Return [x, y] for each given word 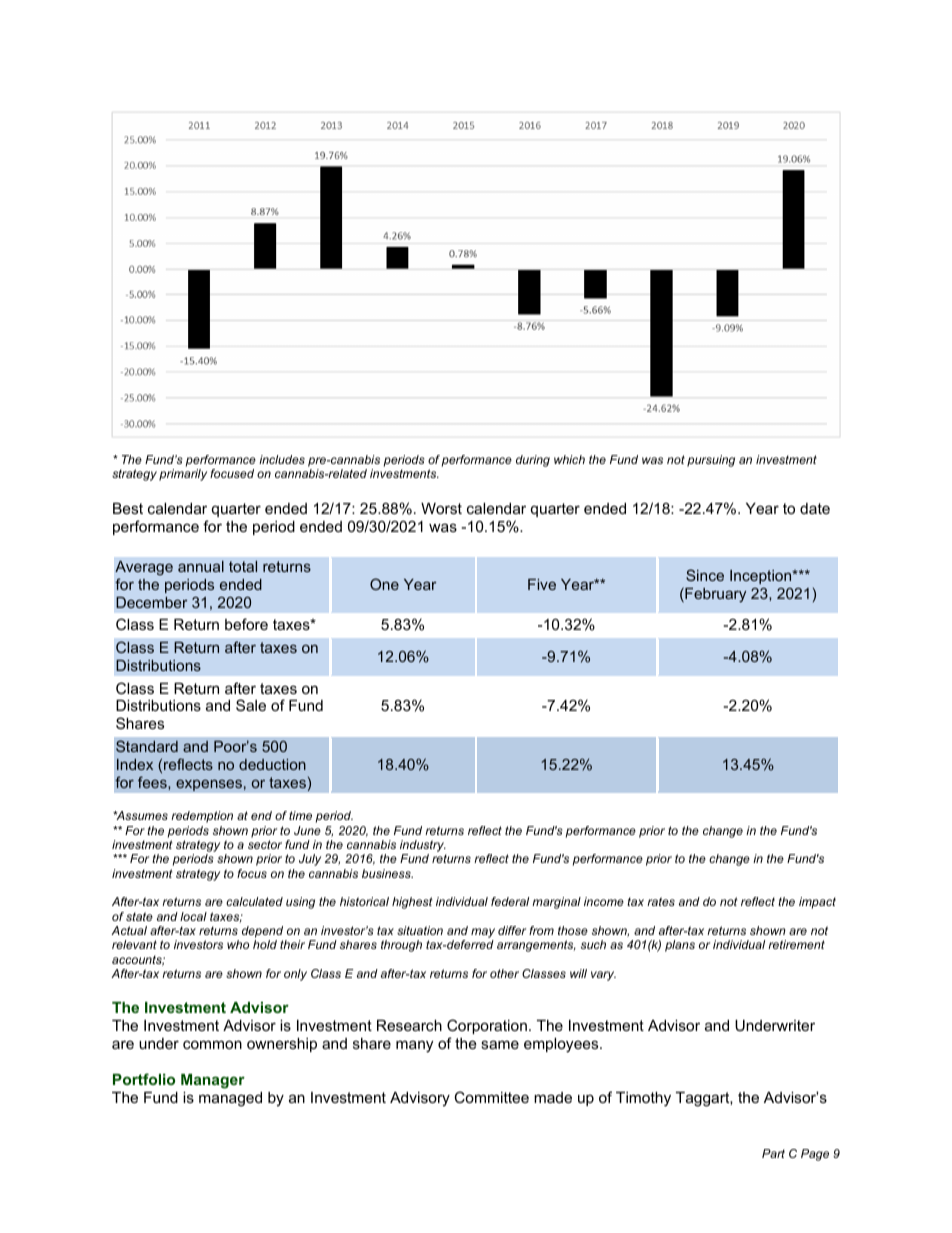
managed [230, 1099]
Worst [441, 508]
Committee [491, 1097]
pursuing [711, 461]
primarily [183, 475]
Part [773, 1153]
